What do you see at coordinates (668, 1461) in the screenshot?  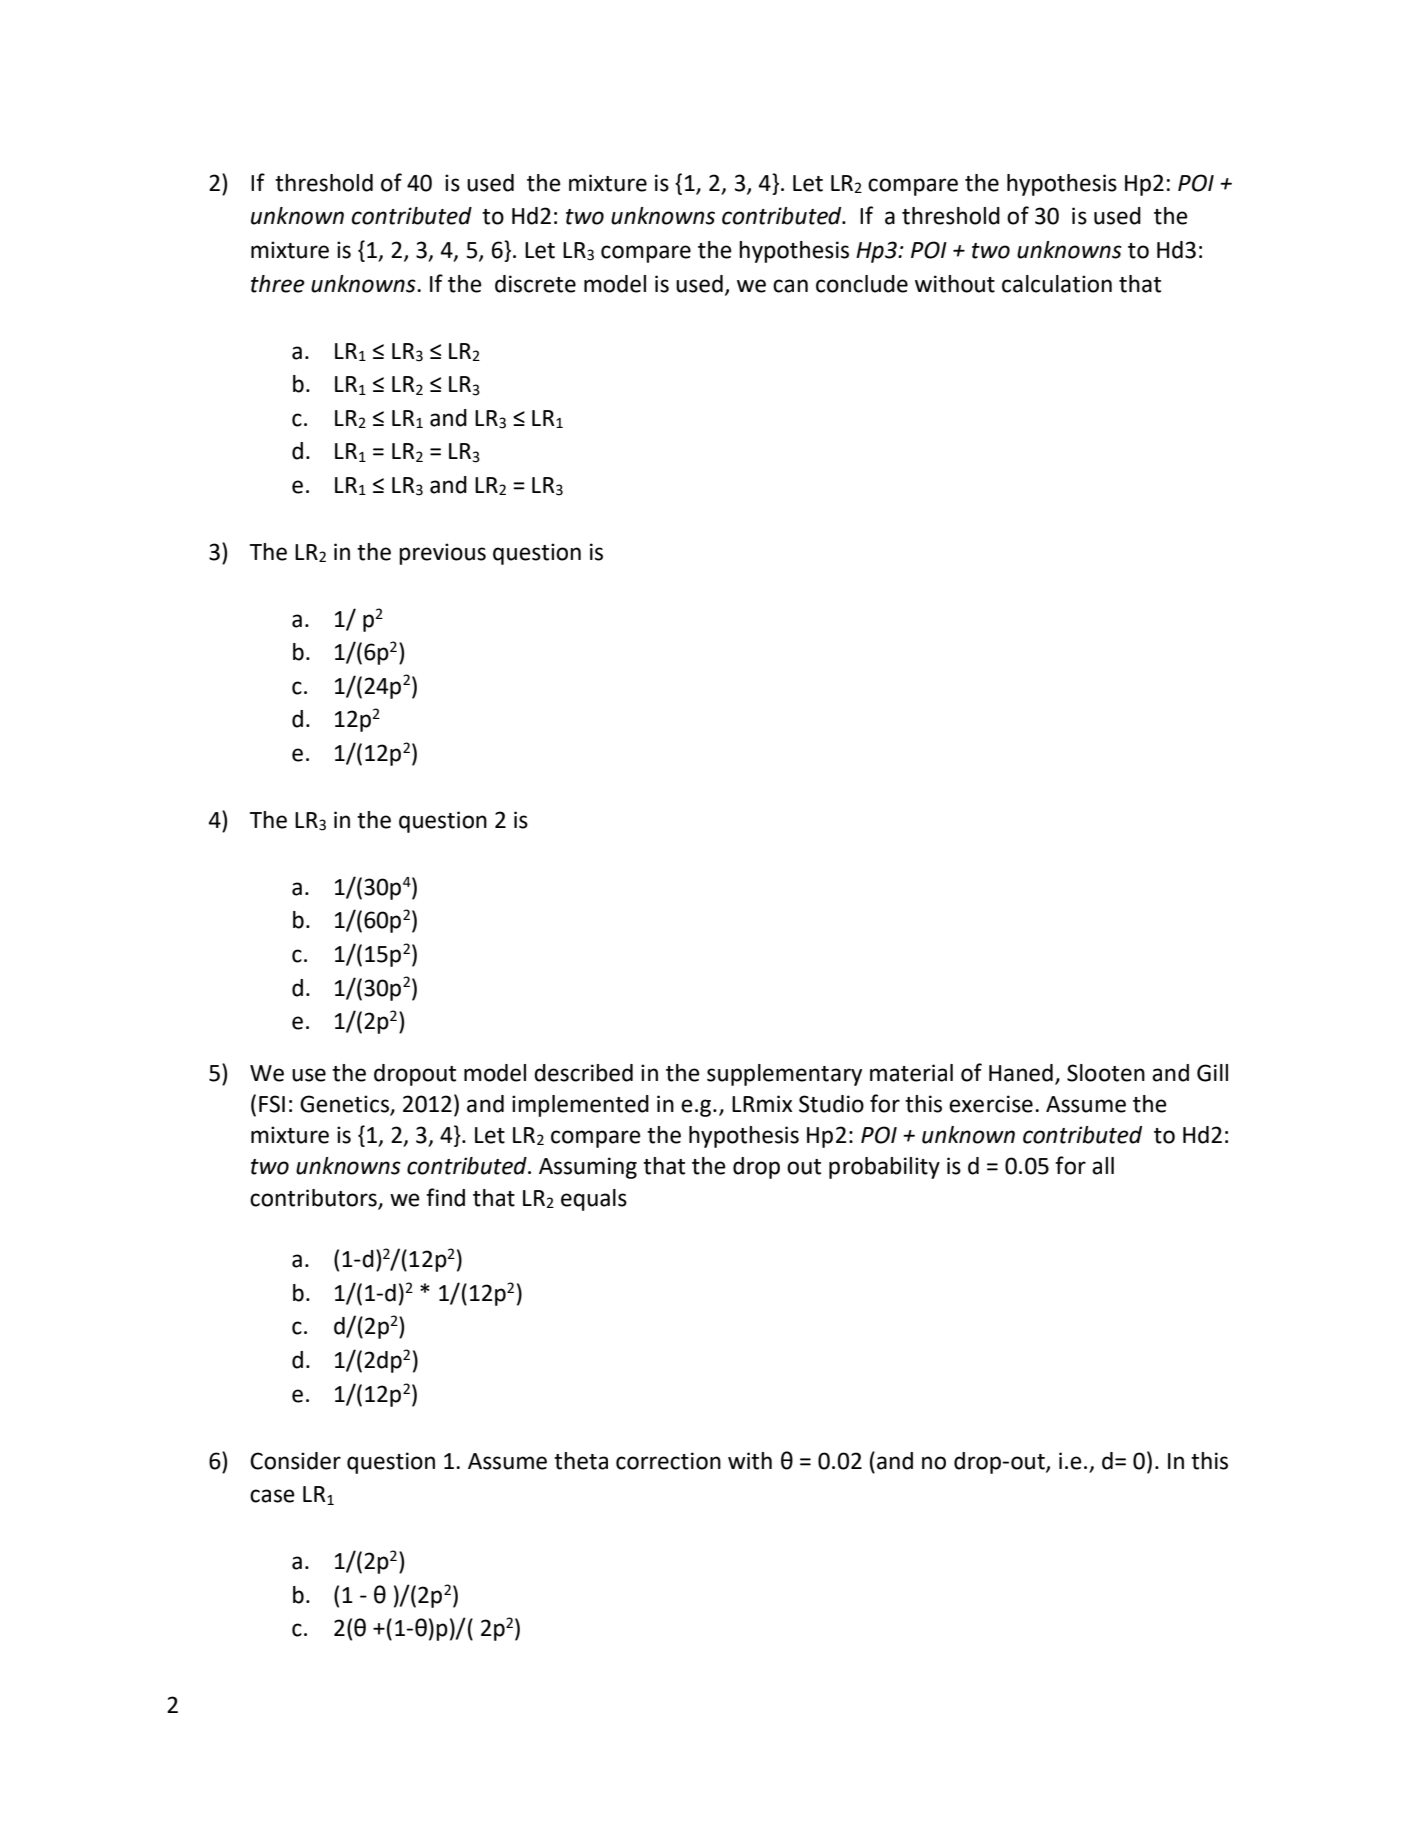 I see `correction` at bounding box center [668, 1461].
